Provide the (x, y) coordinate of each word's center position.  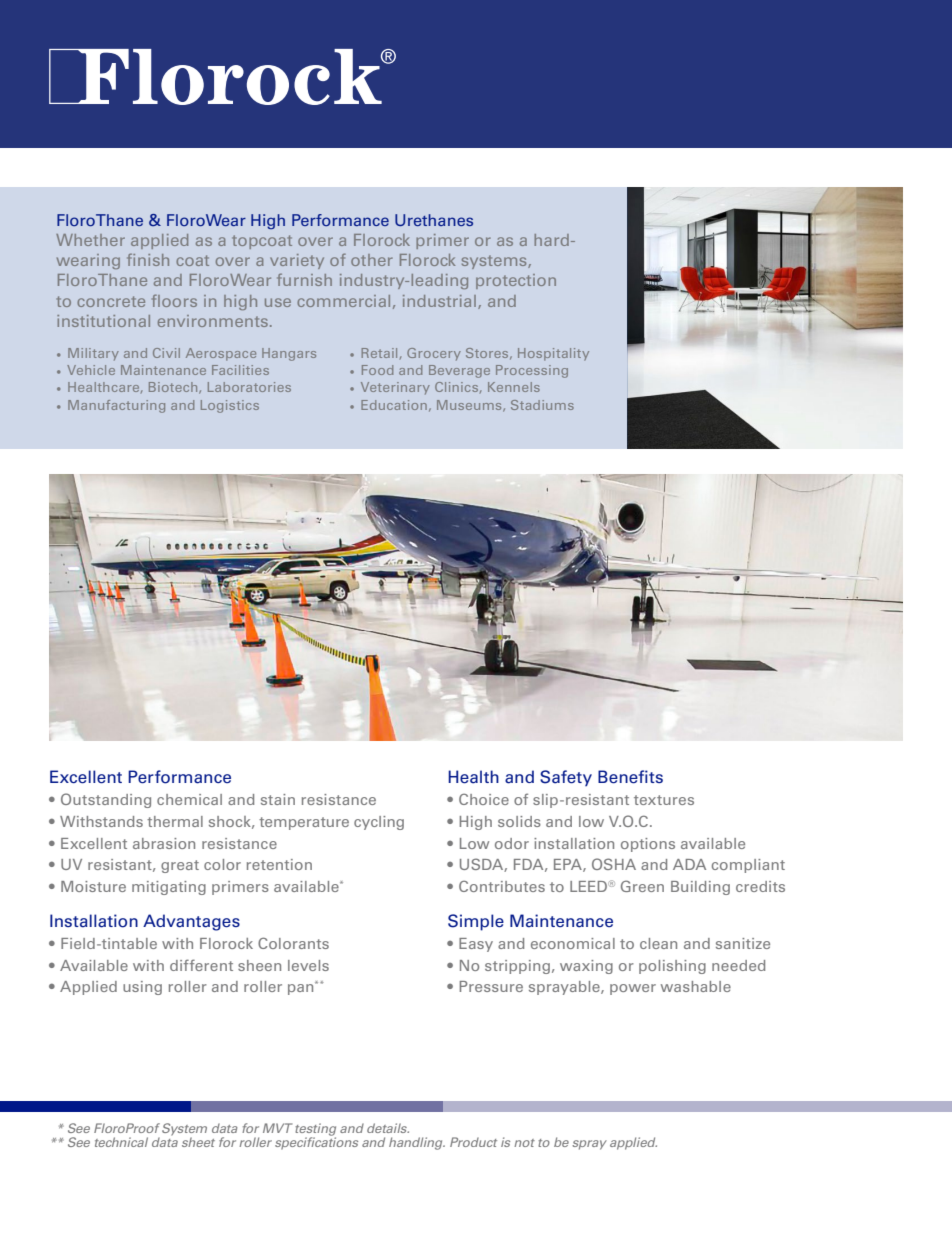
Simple (476, 922)
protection (516, 281)
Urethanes (434, 220)
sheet (198, 1142)
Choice (484, 799)
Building (700, 888)
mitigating (169, 888)
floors (174, 300)
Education (394, 405)
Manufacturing (116, 406)
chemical (189, 799)
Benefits (630, 777)
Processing (532, 371)
